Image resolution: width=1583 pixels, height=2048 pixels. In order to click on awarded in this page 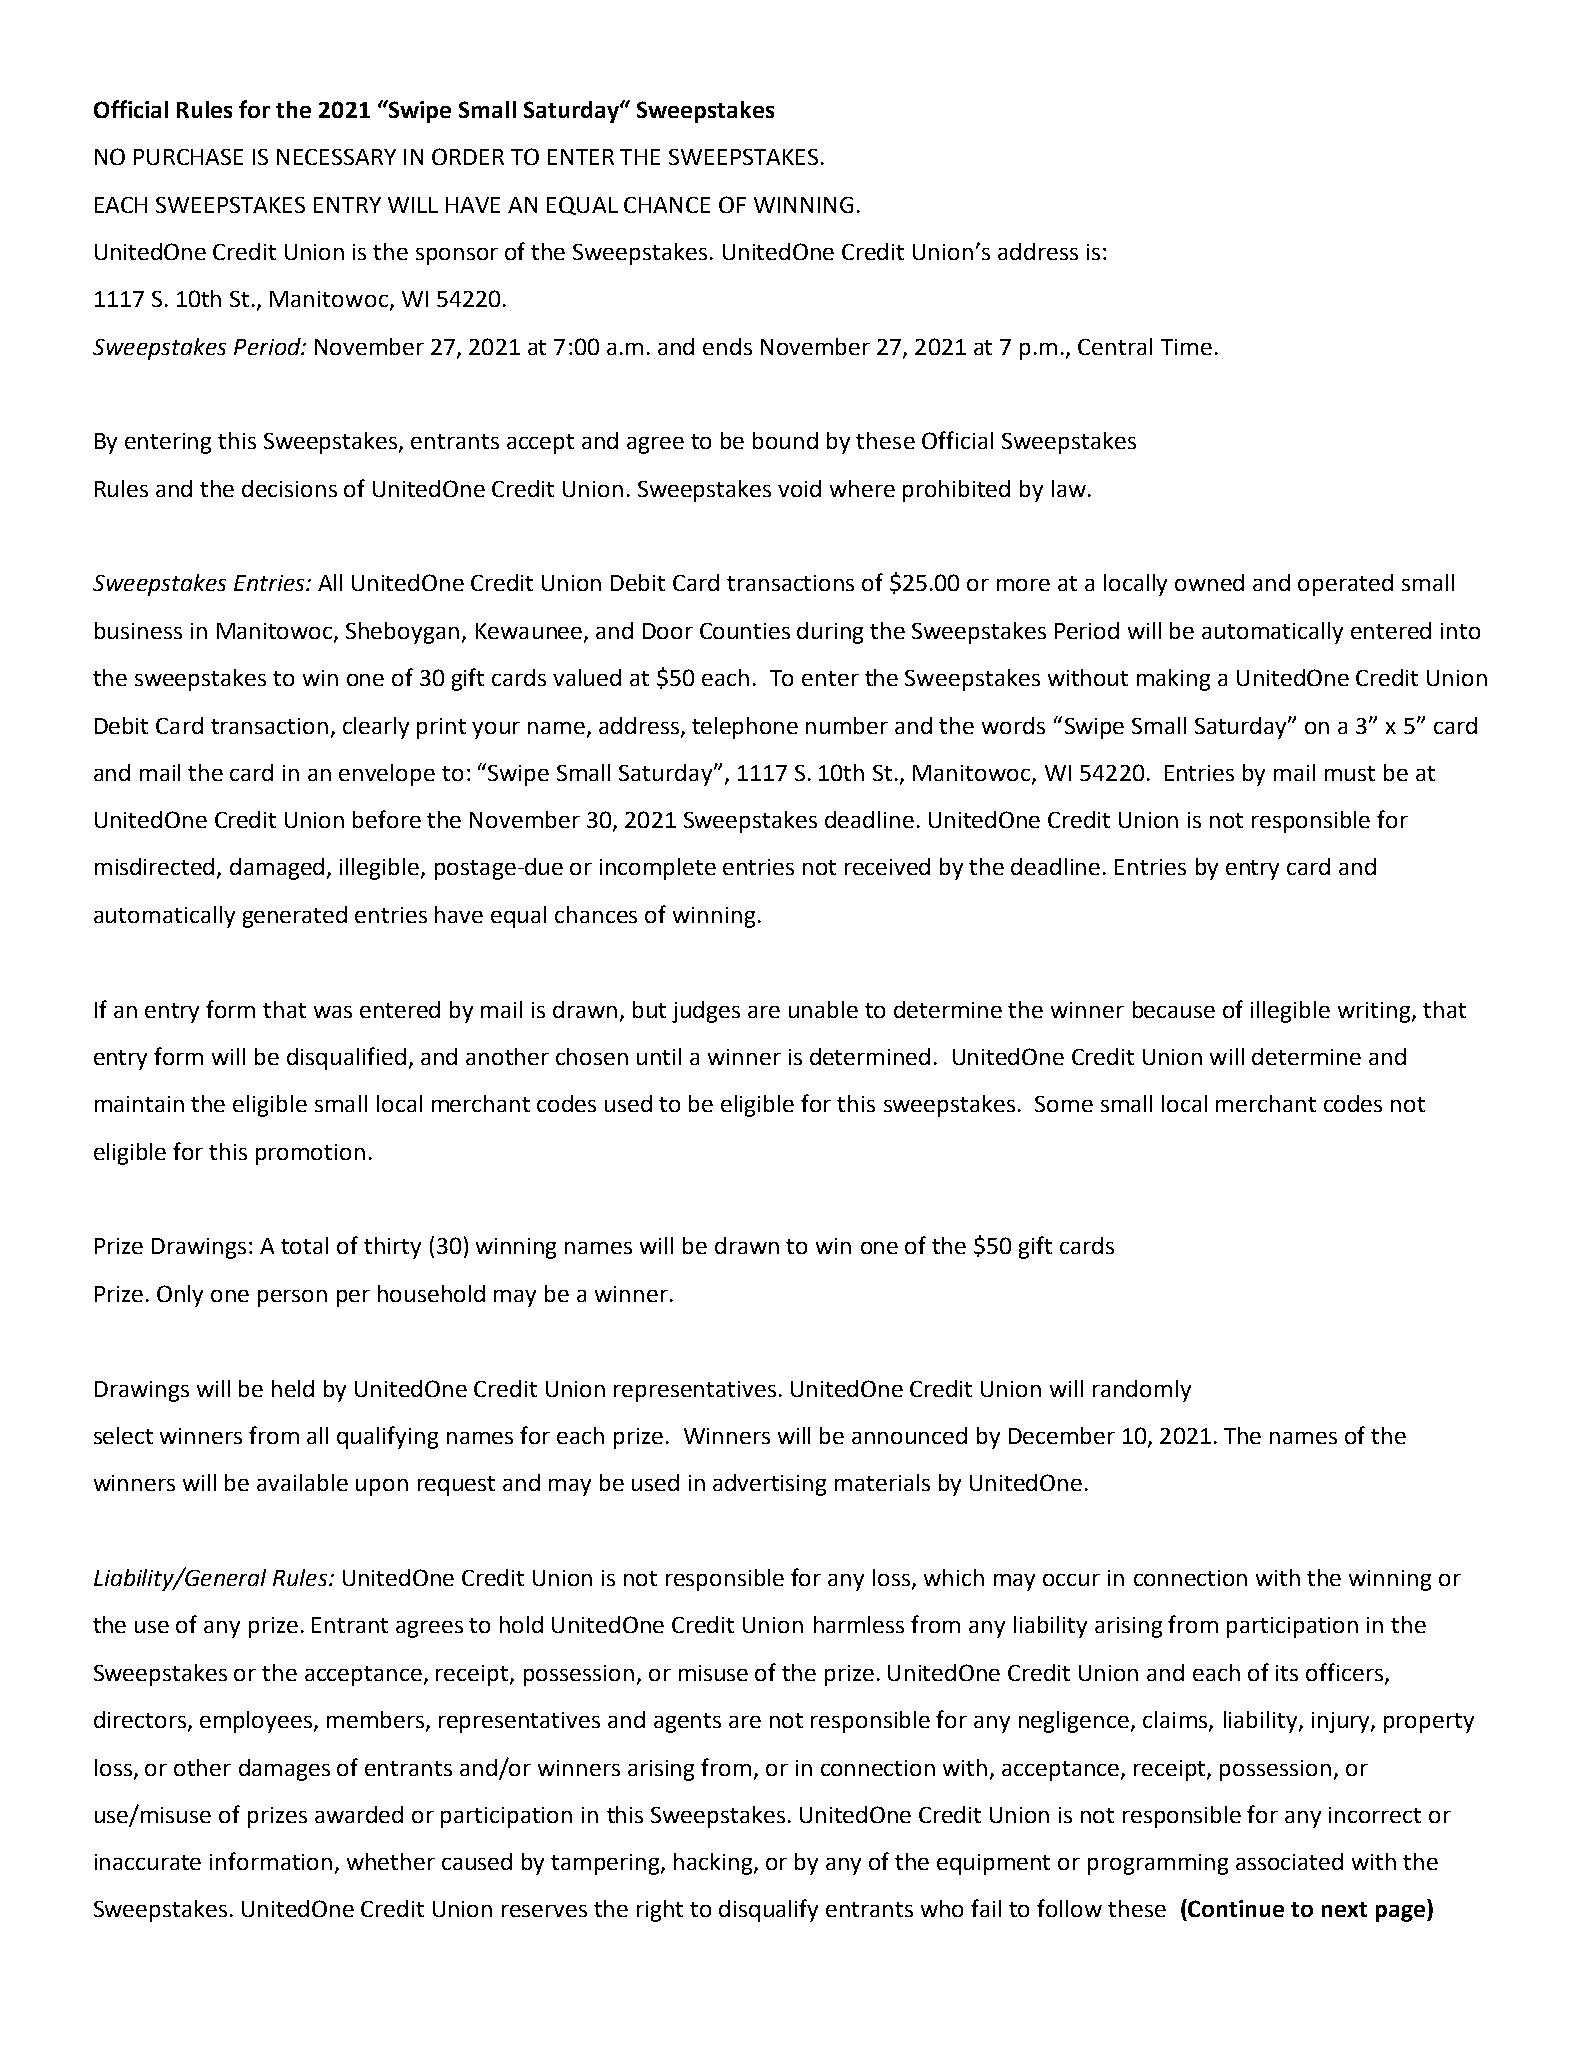, I will do `click(359, 1814)`.
